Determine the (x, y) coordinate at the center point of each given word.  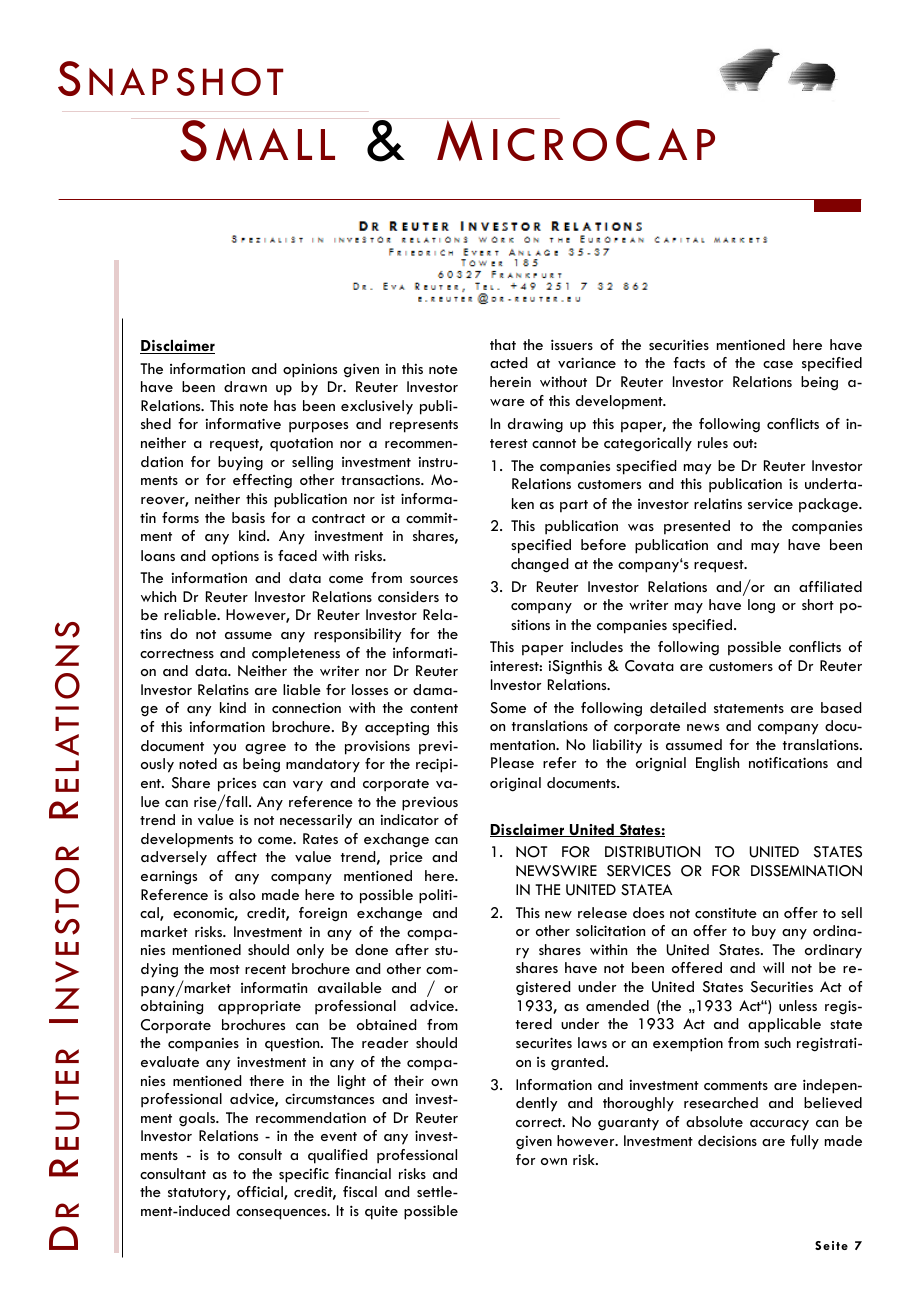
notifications (788, 762)
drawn (245, 386)
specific (304, 1175)
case (778, 364)
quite (381, 1213)
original (515, 784)
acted (508, 362)
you (224, 749)
